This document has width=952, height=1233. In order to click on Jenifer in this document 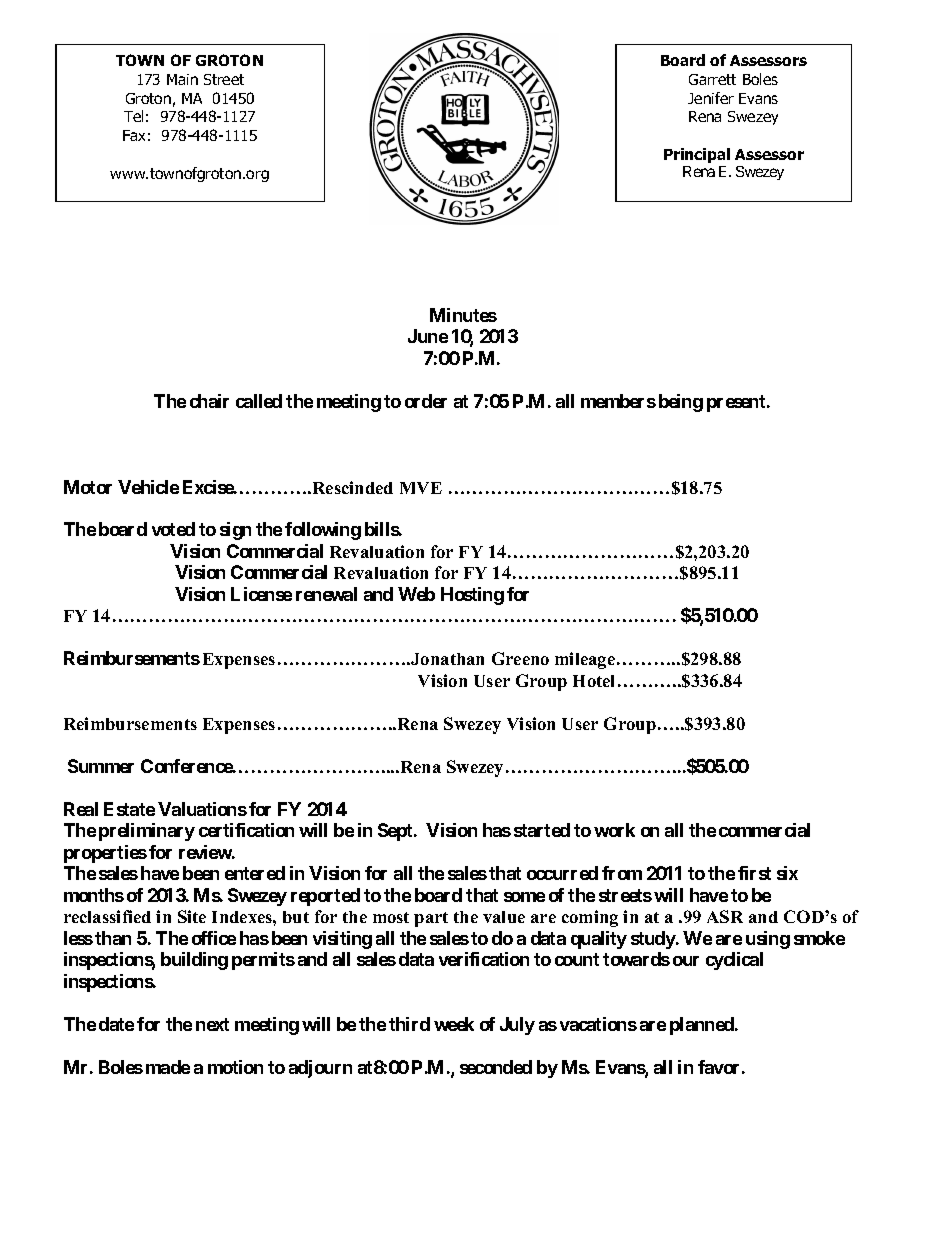, I will do `click(711, 98)`.
